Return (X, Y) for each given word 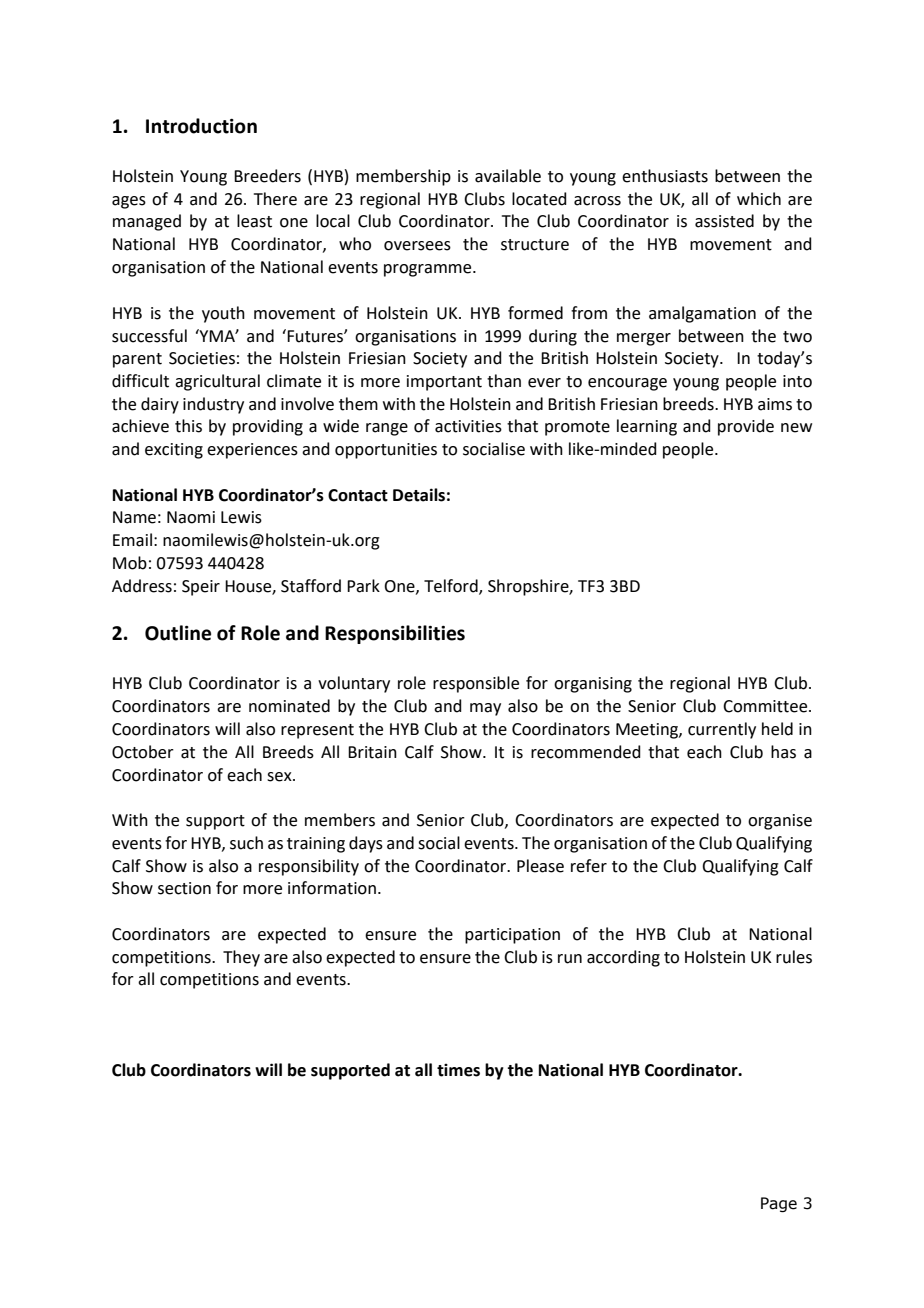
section (184, 888)
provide (746, 427)
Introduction (201, 126)
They (241, 958)
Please (540, 866)
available (508, 176)
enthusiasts (665, 176)
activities (468, 426)
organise (780, 822)
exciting (174, 451)
